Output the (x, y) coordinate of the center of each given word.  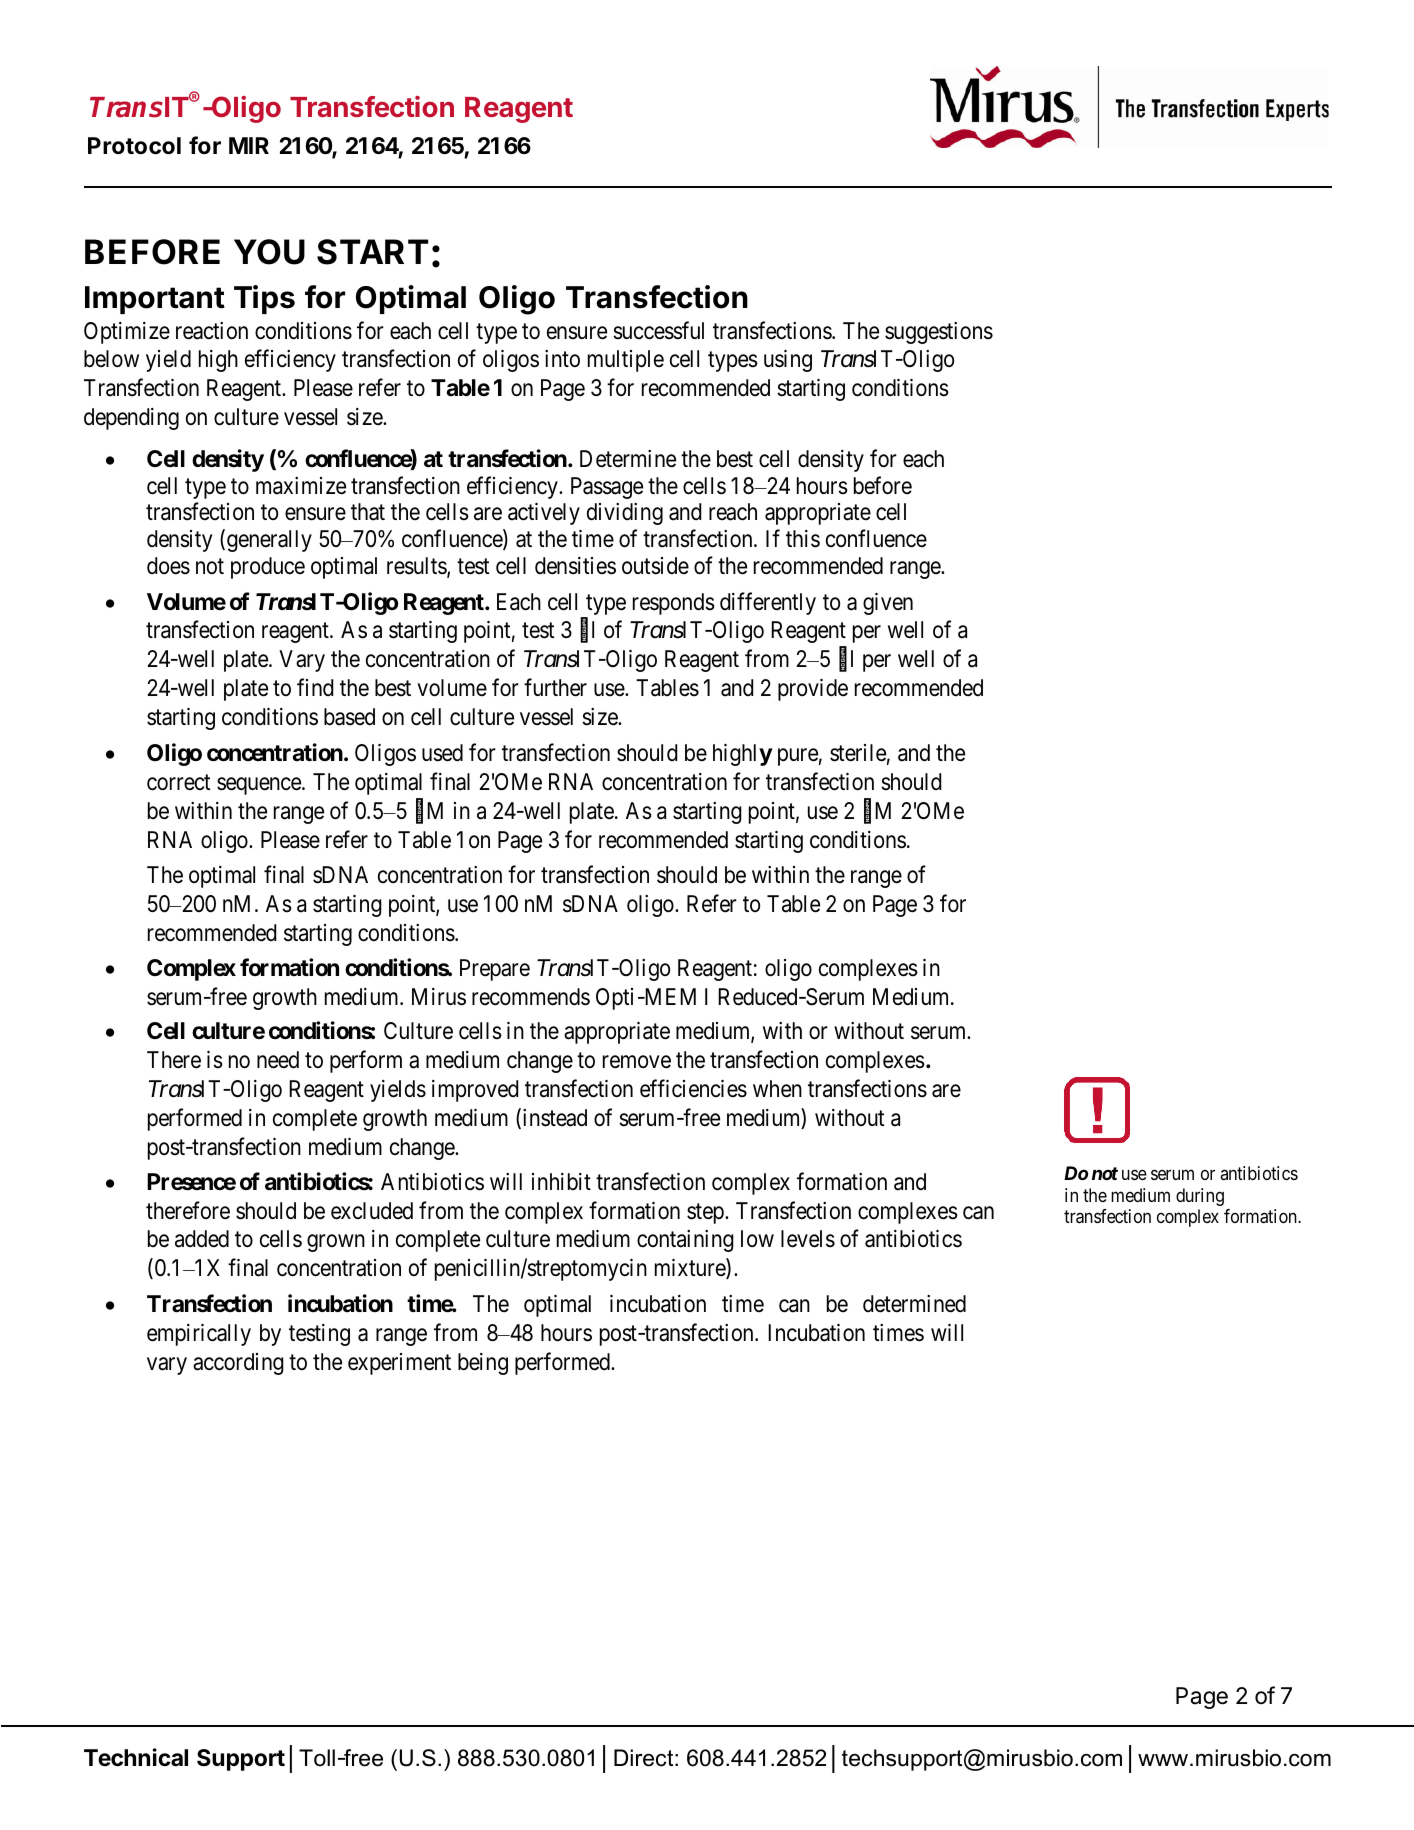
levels (808, 1239)
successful (658, 330)
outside (655, 566)
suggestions (939, 333)
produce (268, 568)
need (278, 1060)
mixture (691, 1269)
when (777, 1089)
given (888, 604)
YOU (269, 252)
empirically (199, 1335)
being (483, 1364)
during (1200, 1197)
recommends (531, 997)
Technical (136, 1757)
